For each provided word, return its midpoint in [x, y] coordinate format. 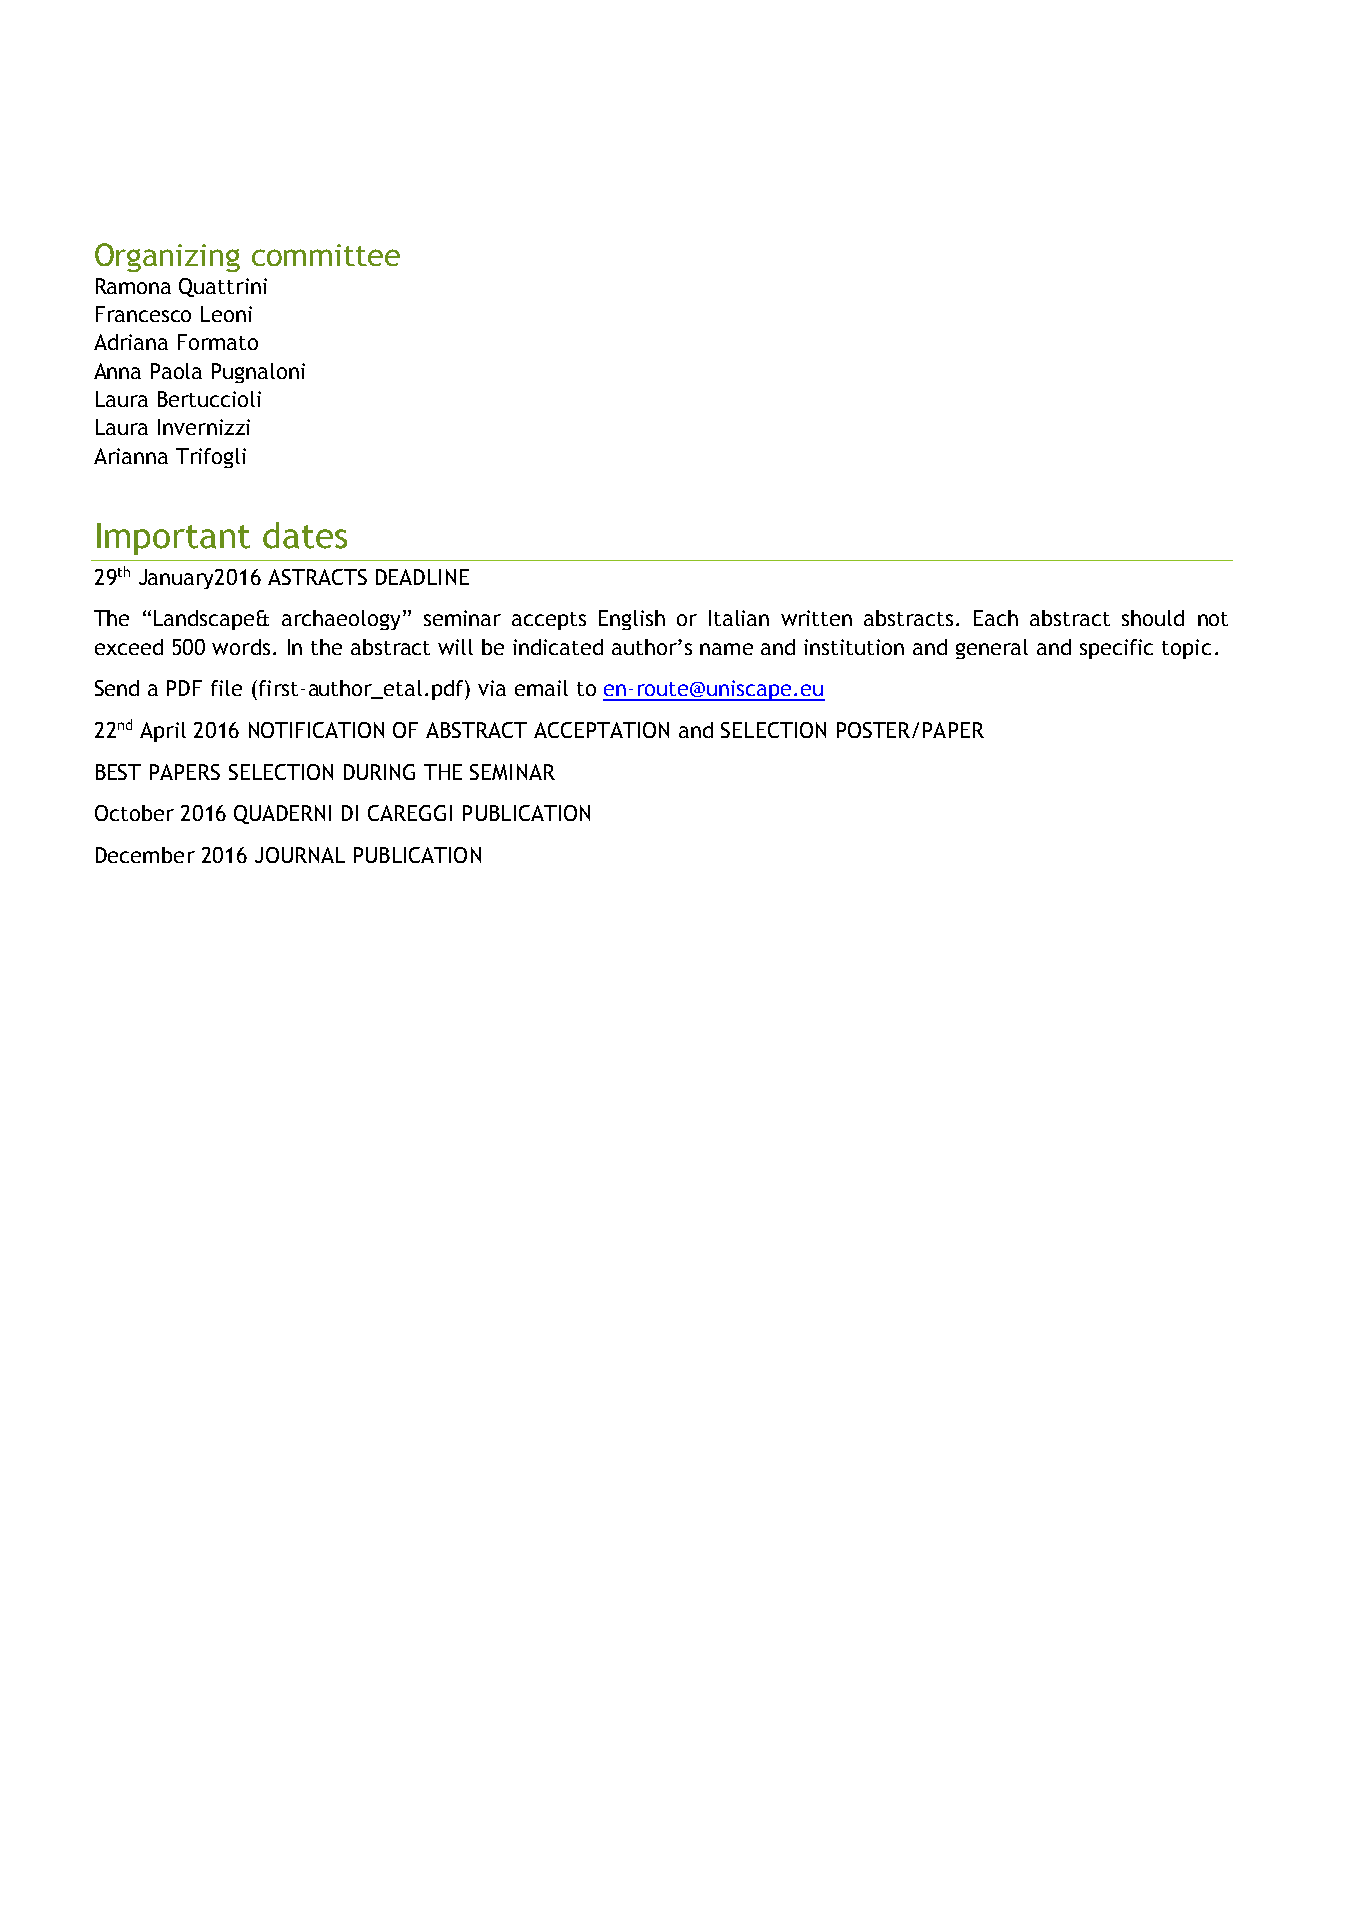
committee [326, 255]
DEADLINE [422, 577]
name [726, 649]
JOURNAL [300, 855]
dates [305, 535]
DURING [379, 772]
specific [1116, 649]
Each [996, 618]
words [241, 647]
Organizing [167, 257]
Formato [218, 342]
